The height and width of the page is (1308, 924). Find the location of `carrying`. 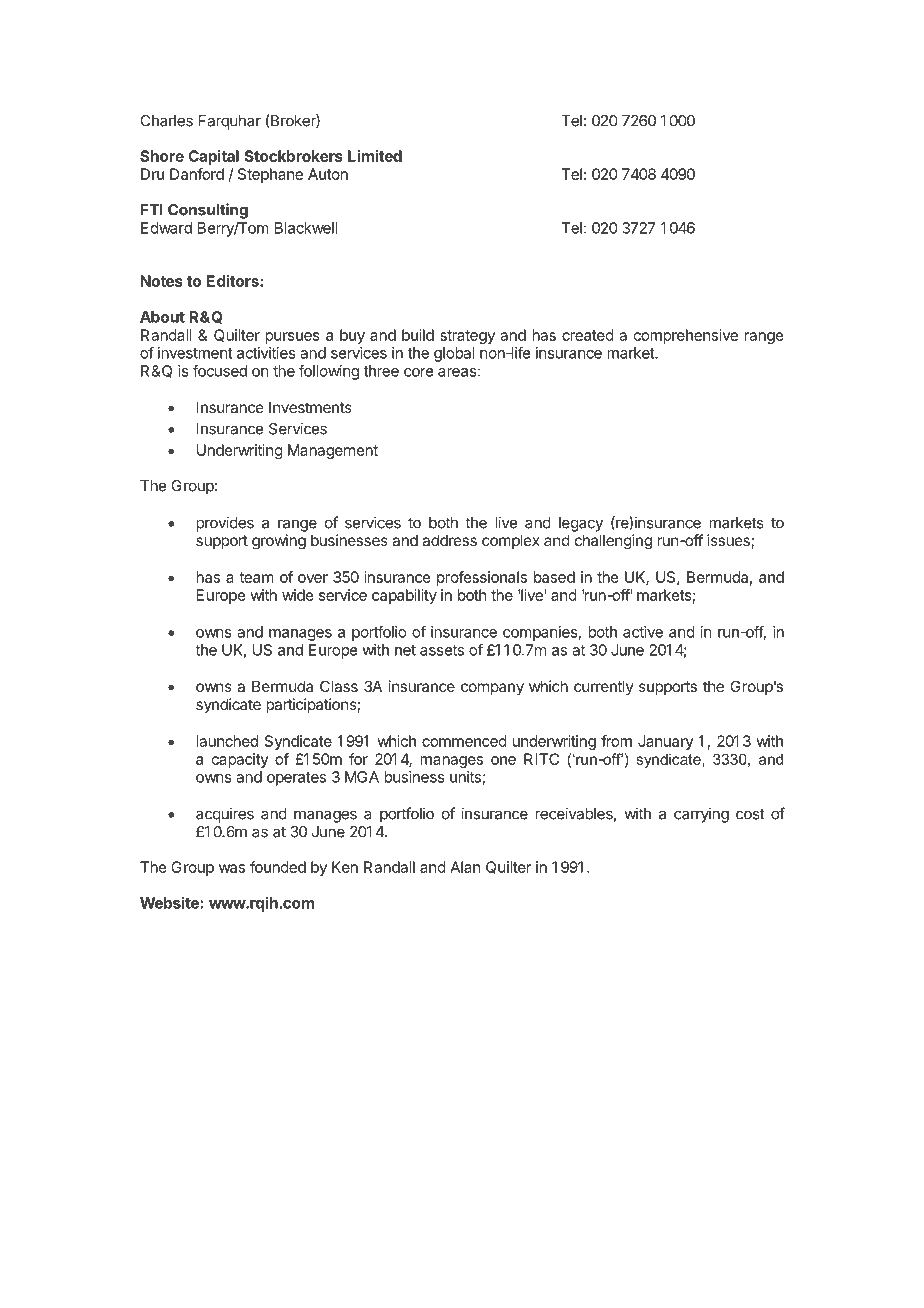

carrying is located at coordinates (701, 815).
